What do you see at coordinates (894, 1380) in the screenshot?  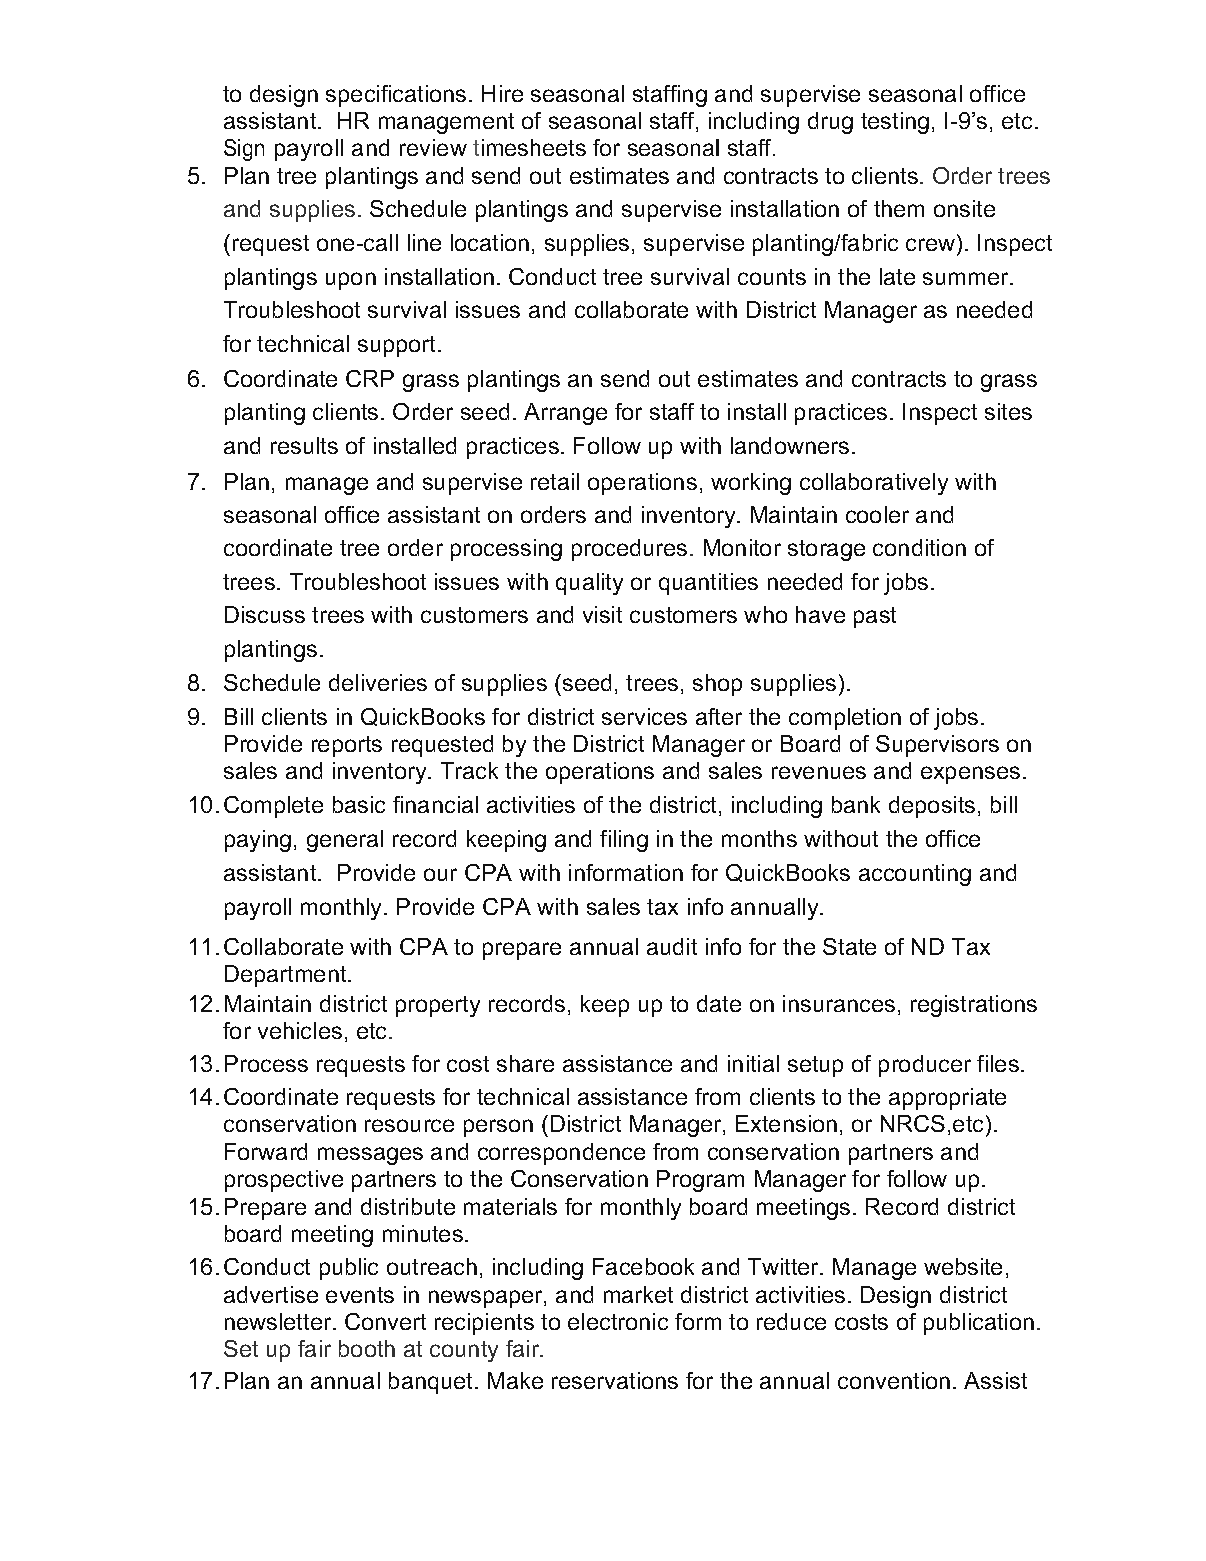 I see `convention` at bounding box center [894, 1380].
